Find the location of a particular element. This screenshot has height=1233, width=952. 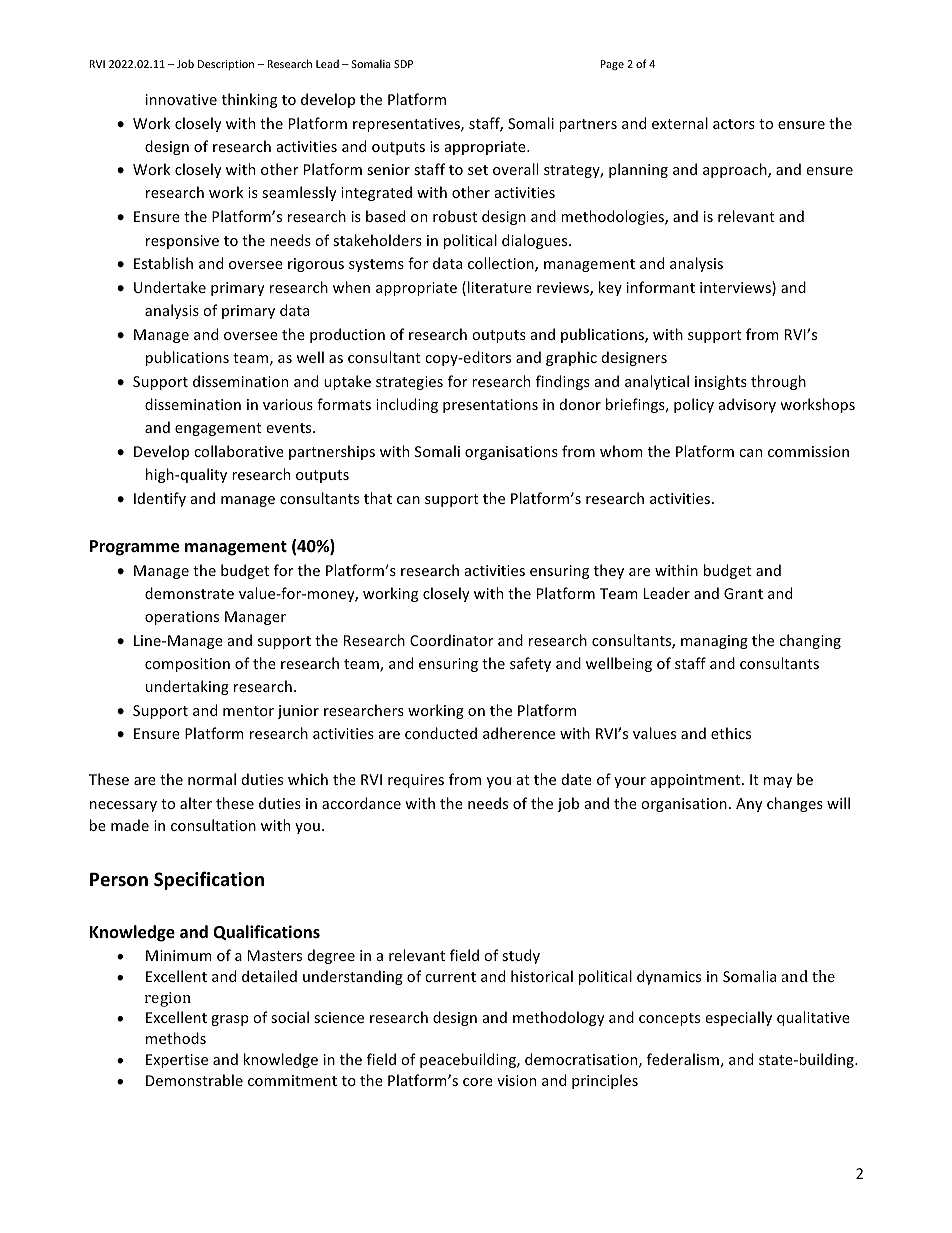

Expertise is located at coordinates (177, 1061).
